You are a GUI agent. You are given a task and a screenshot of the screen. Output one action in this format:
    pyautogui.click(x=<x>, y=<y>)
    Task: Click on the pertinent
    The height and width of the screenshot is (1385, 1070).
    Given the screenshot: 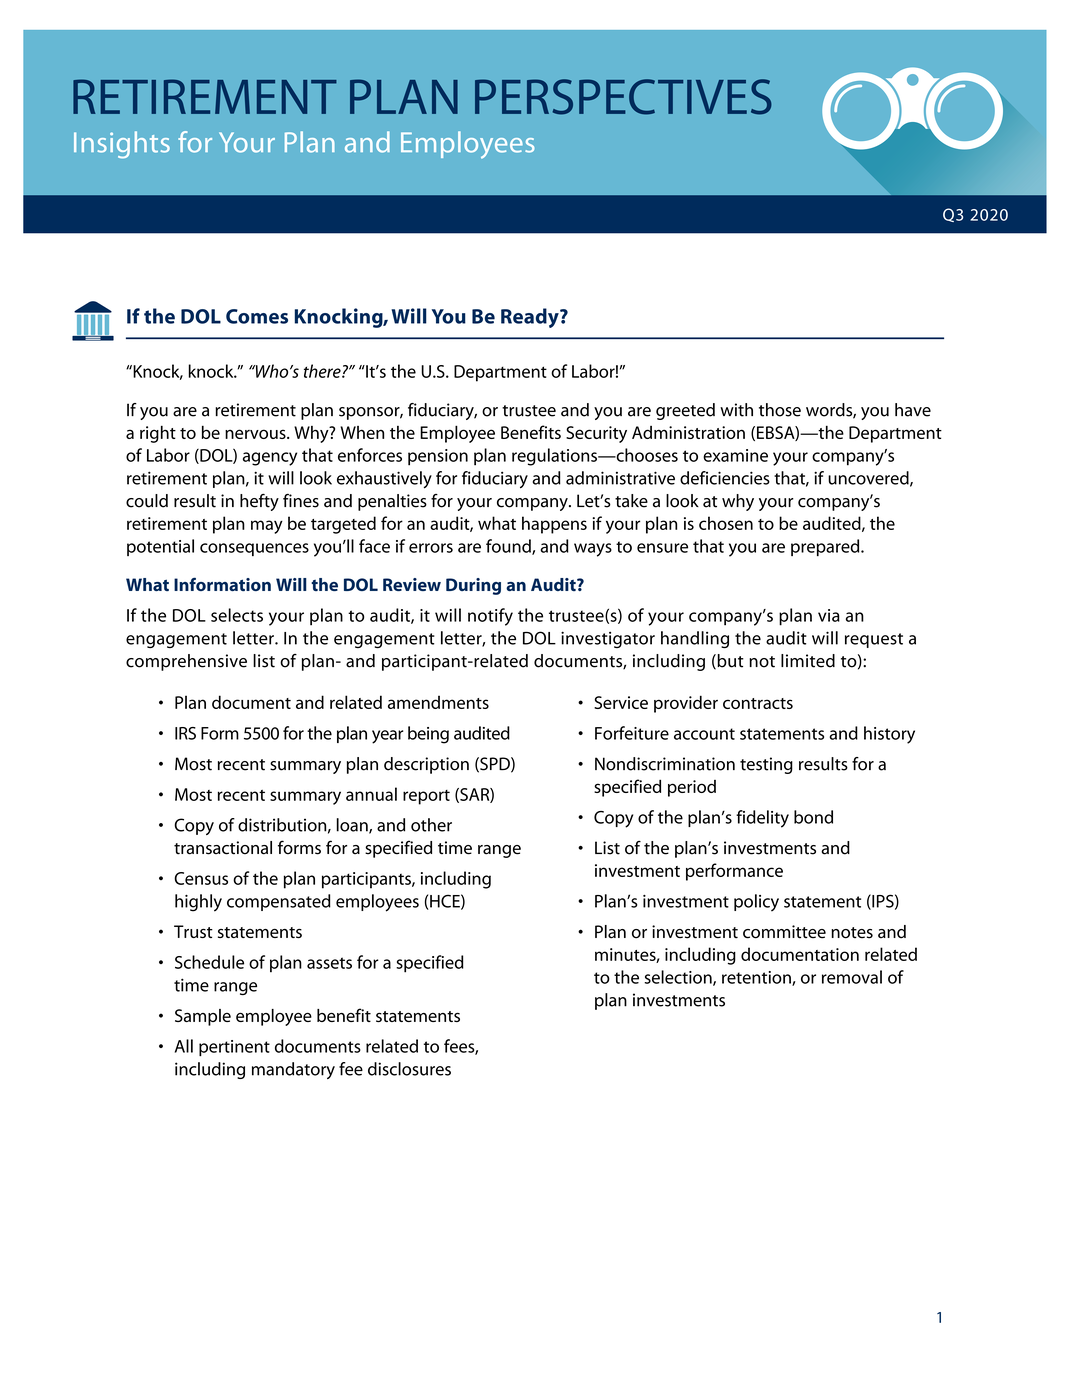 What is the action you would take?
    pyautogui.click(x=234, y=1048)
